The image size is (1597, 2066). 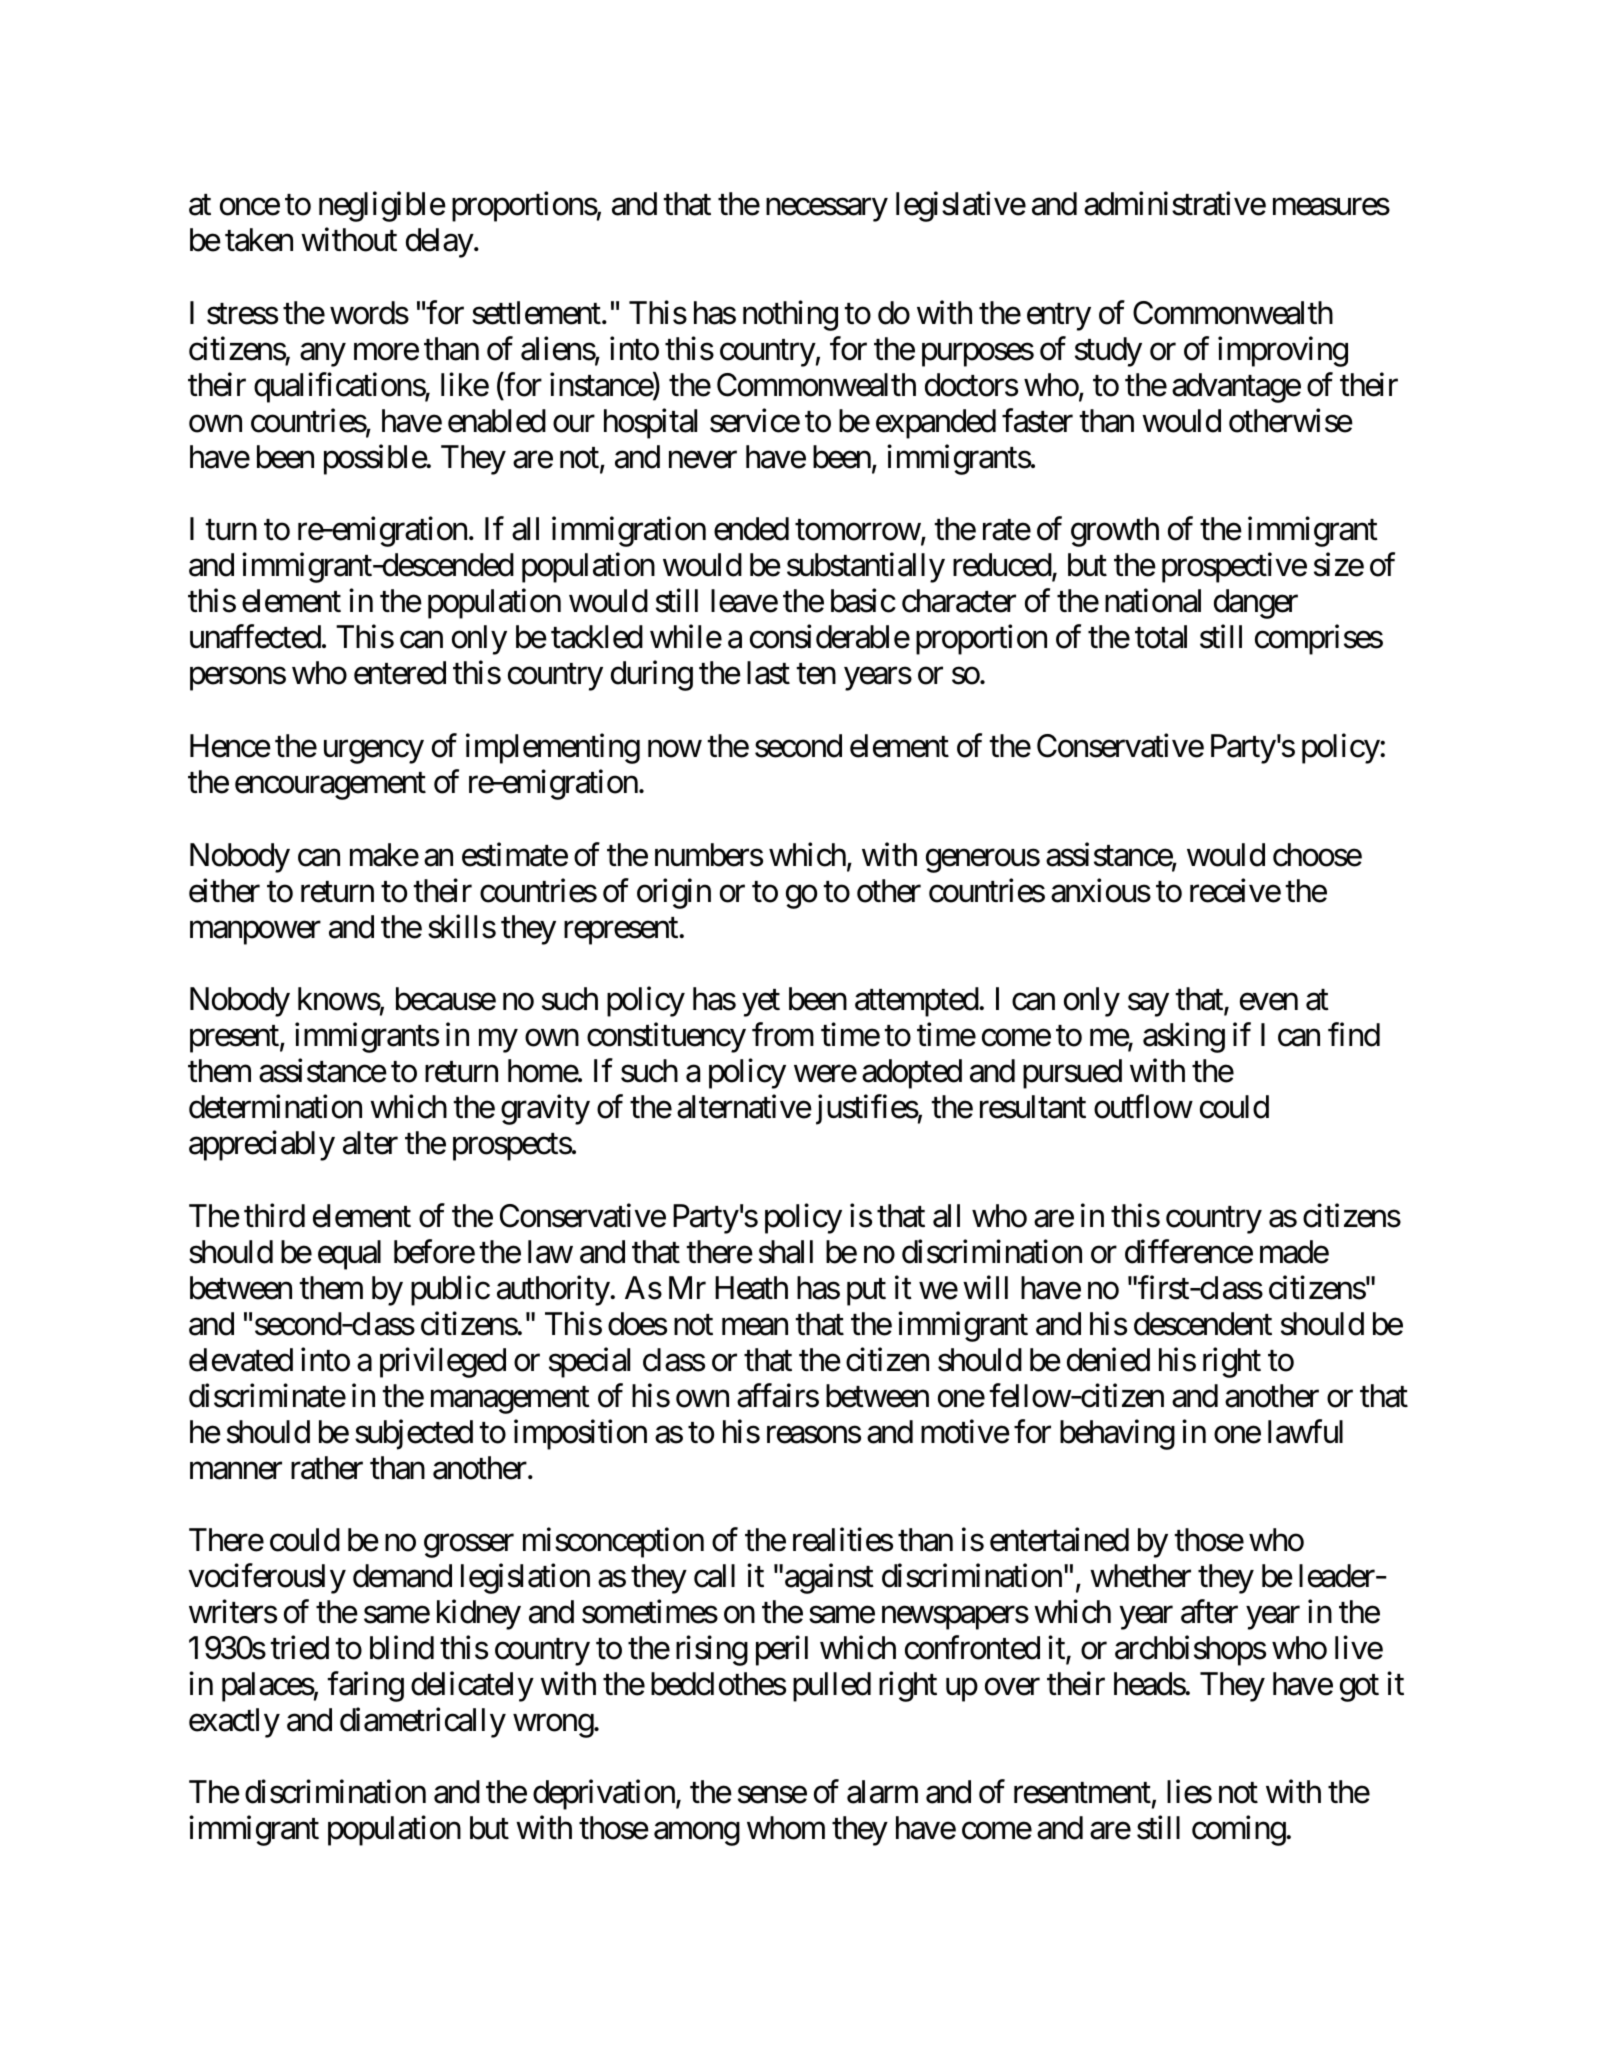 I want to click on rather, so click(x=327, y=1468).
